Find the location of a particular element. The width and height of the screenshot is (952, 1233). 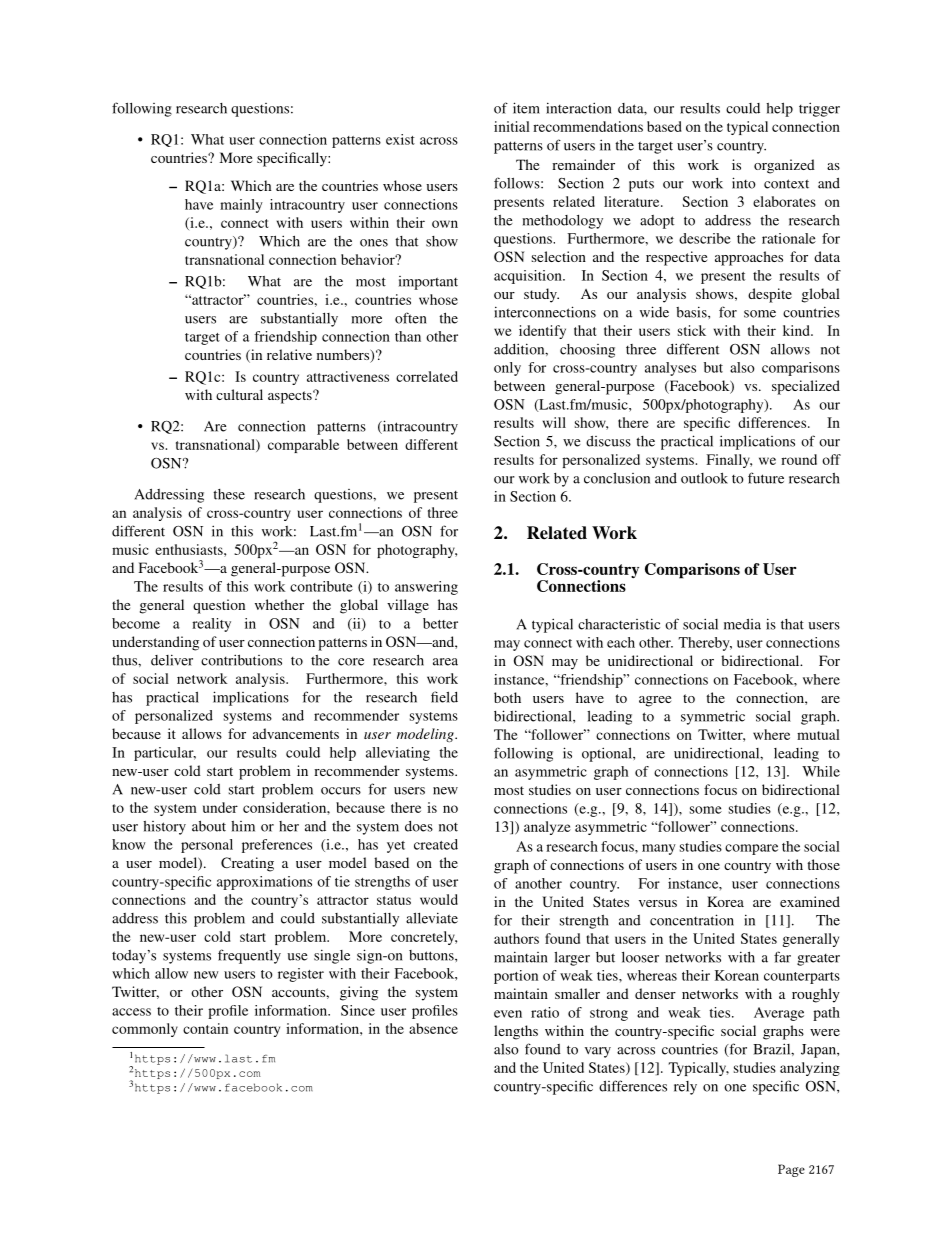

media is located at coordinates (742, 624).
